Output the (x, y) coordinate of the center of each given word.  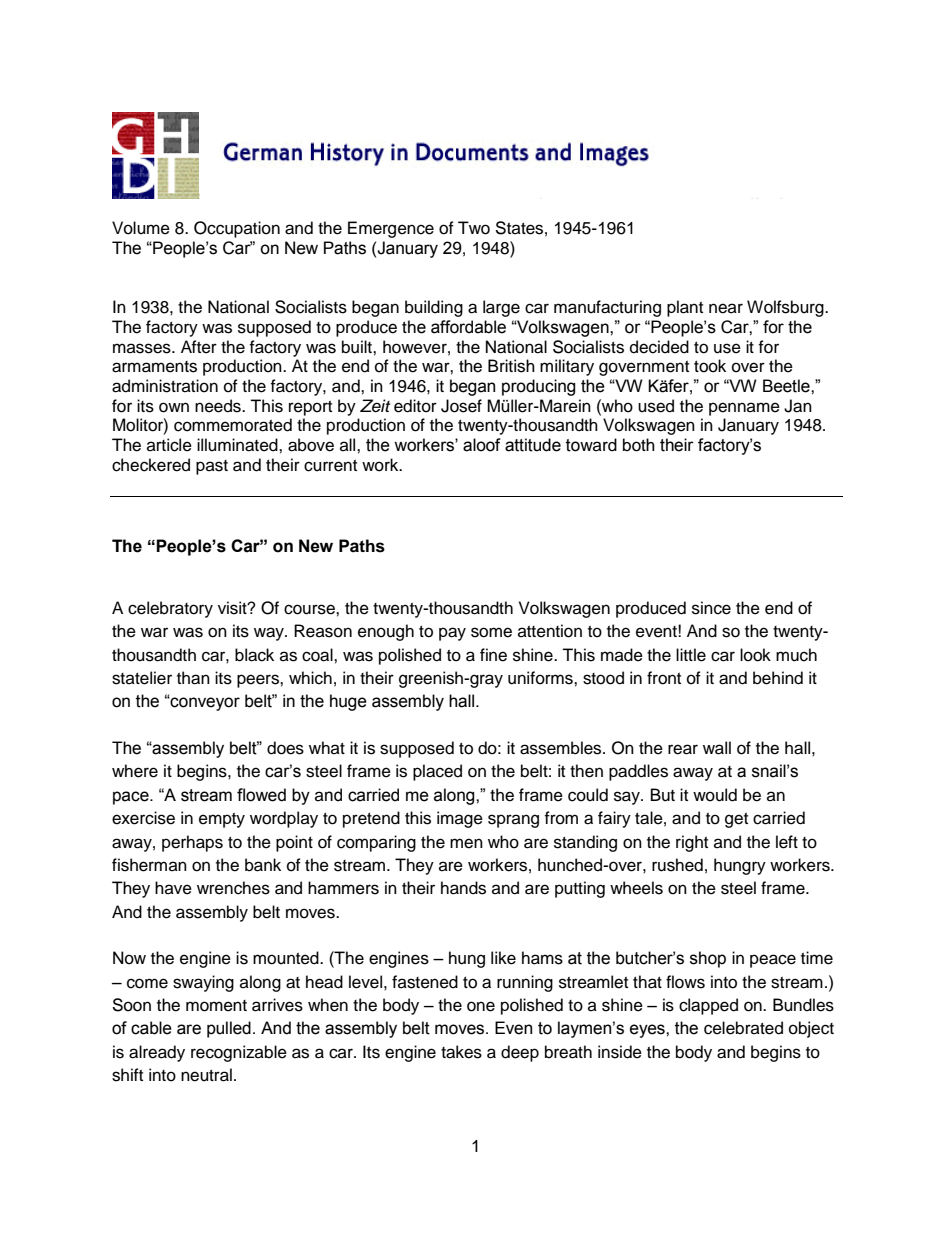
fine (493, 655)
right (692, 843)
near (726, 308)
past (212, 467)
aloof (482, 445)
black (254, 655)
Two (474, 228)
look (755, 655)
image (460, 819)
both (639, 445)
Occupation (237, 229)
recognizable (239, 1053)
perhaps (192, 843)
